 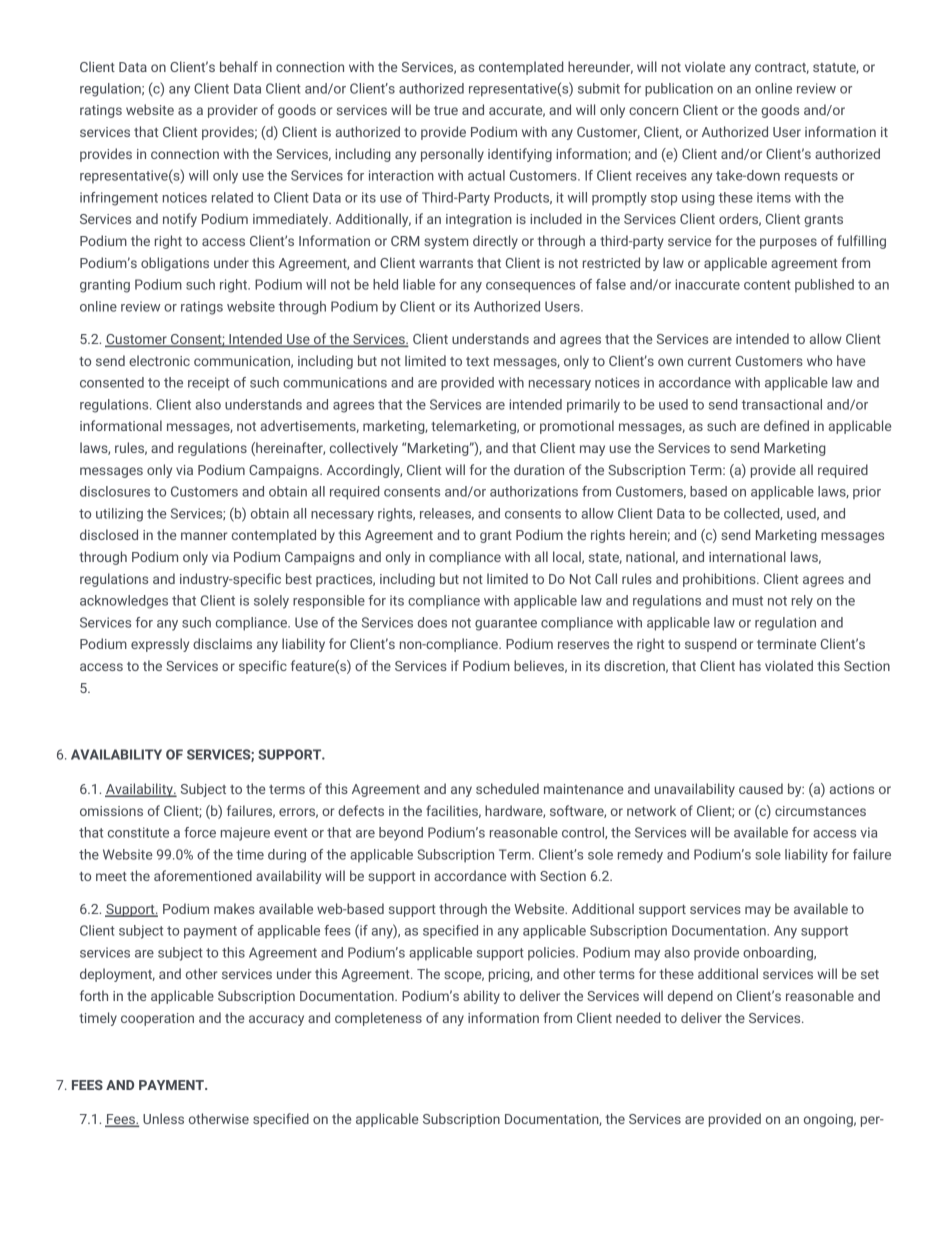 I want to click on Unless, so click(x=163, y=1118).
